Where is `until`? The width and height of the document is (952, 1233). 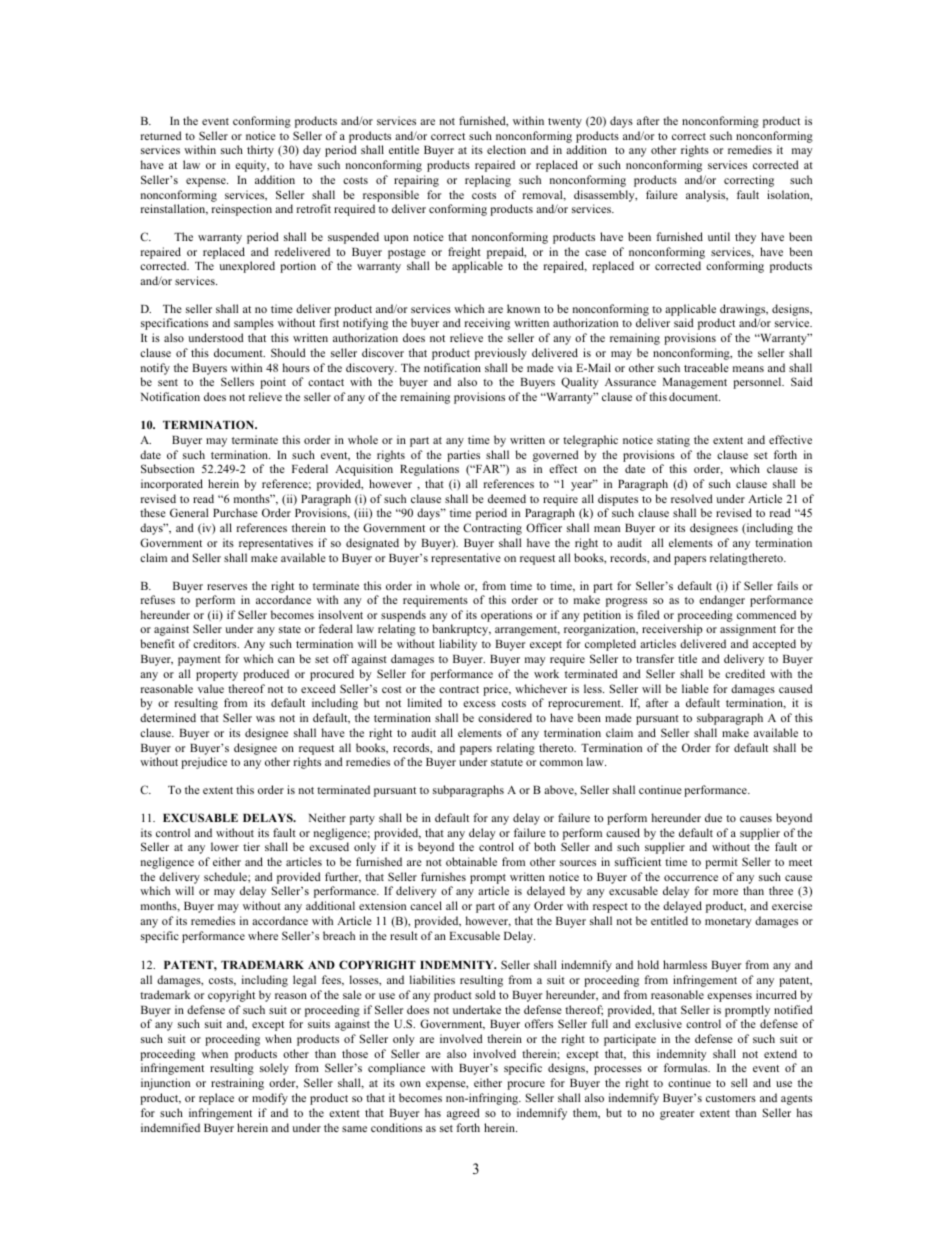
until is located at coordinates (719, 236).
